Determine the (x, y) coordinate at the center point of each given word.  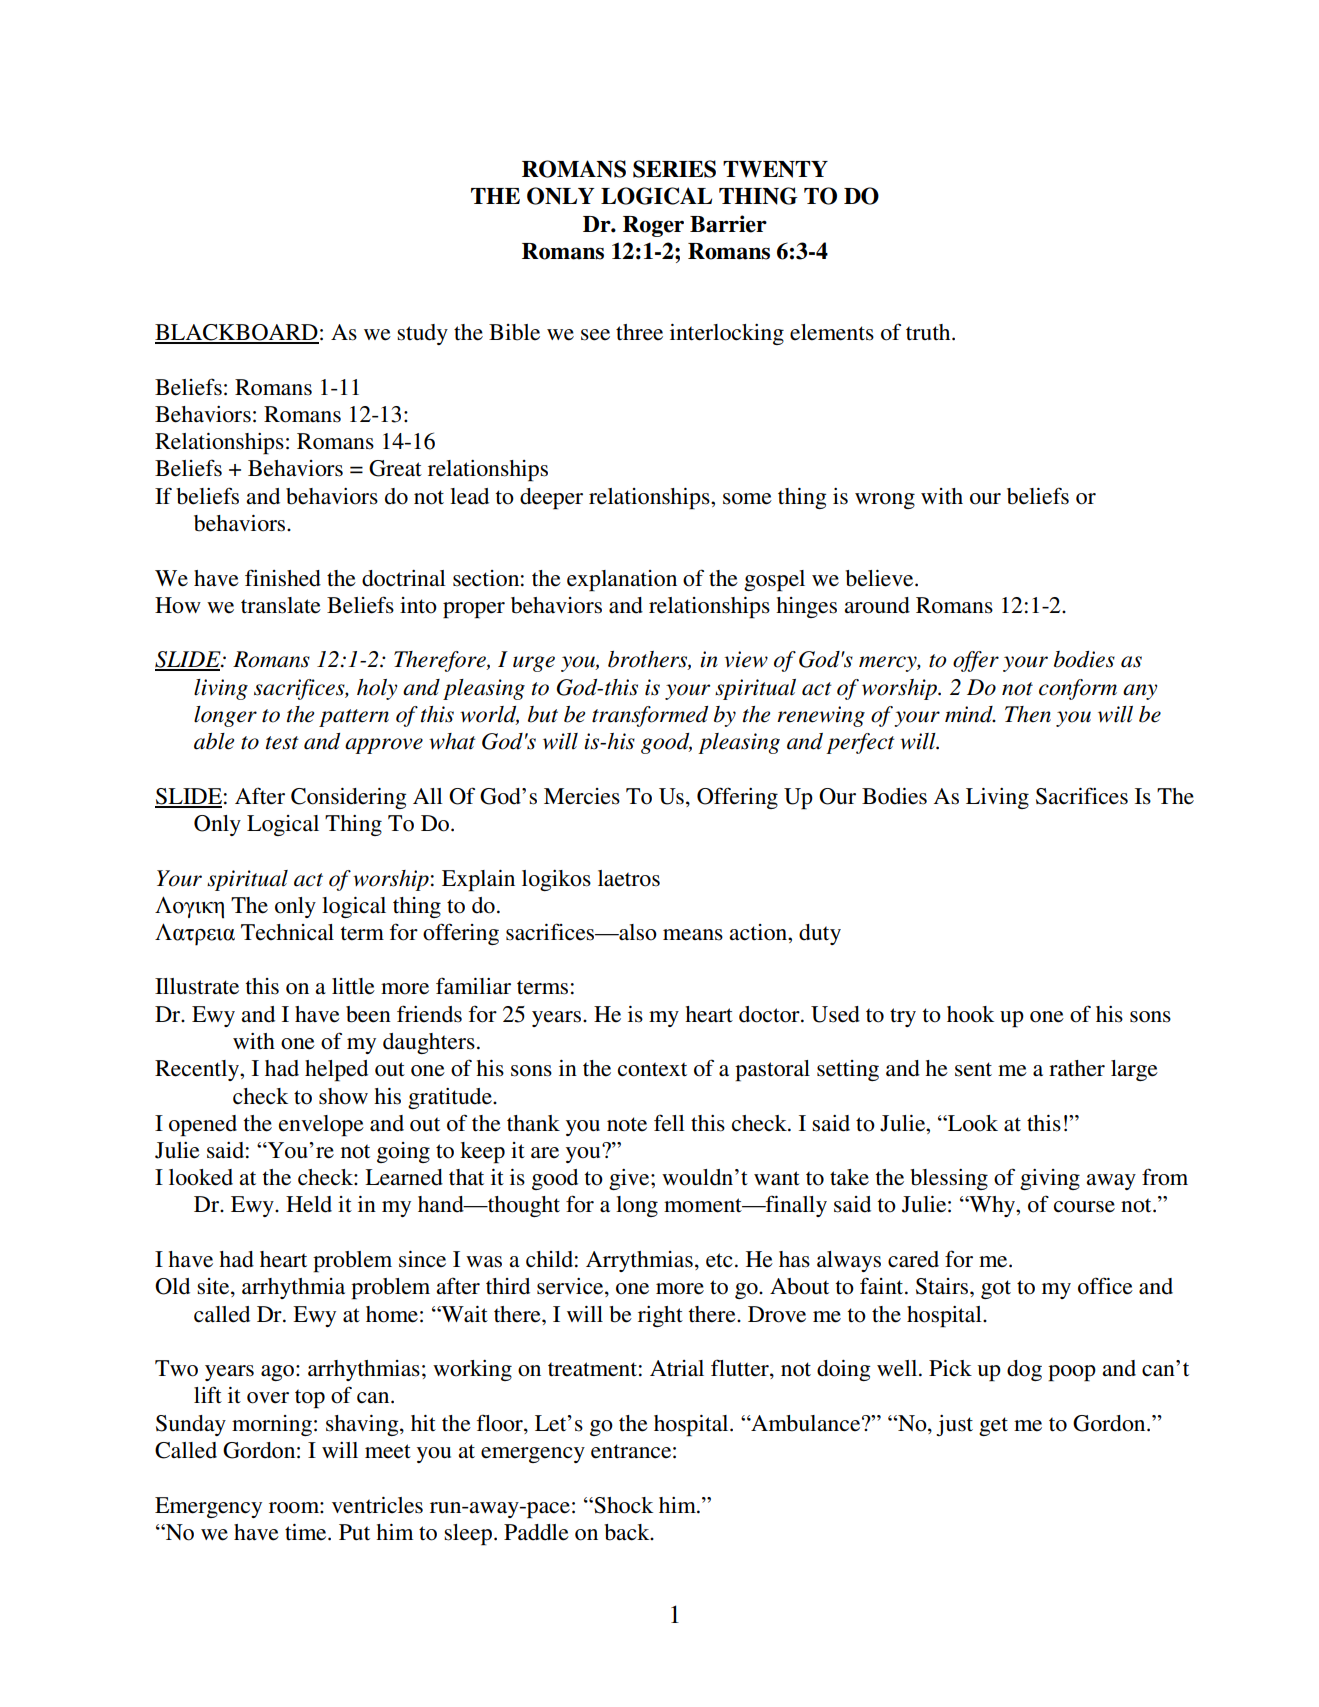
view (746, 659)
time (307, 1532)
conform (1078, 689)
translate (281, 605)
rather (1077, 1068)
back (628, 1532)
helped (336, 1071)
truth (929, 332)
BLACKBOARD (237, 333)
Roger (653, 226)
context (652, 1069)
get (993, 1426)
